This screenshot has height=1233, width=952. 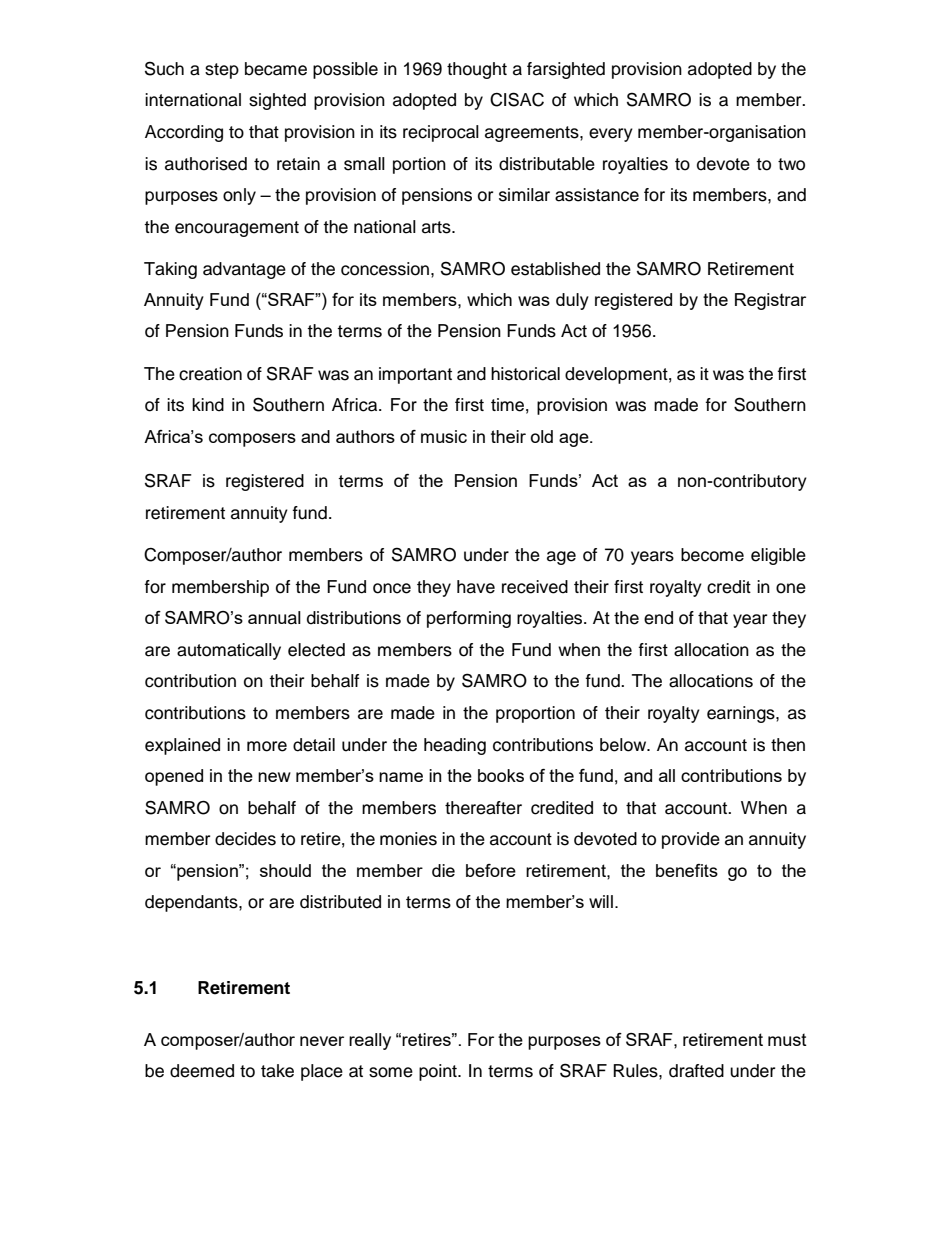 I want to click on become, so click(x=712, y=555).
